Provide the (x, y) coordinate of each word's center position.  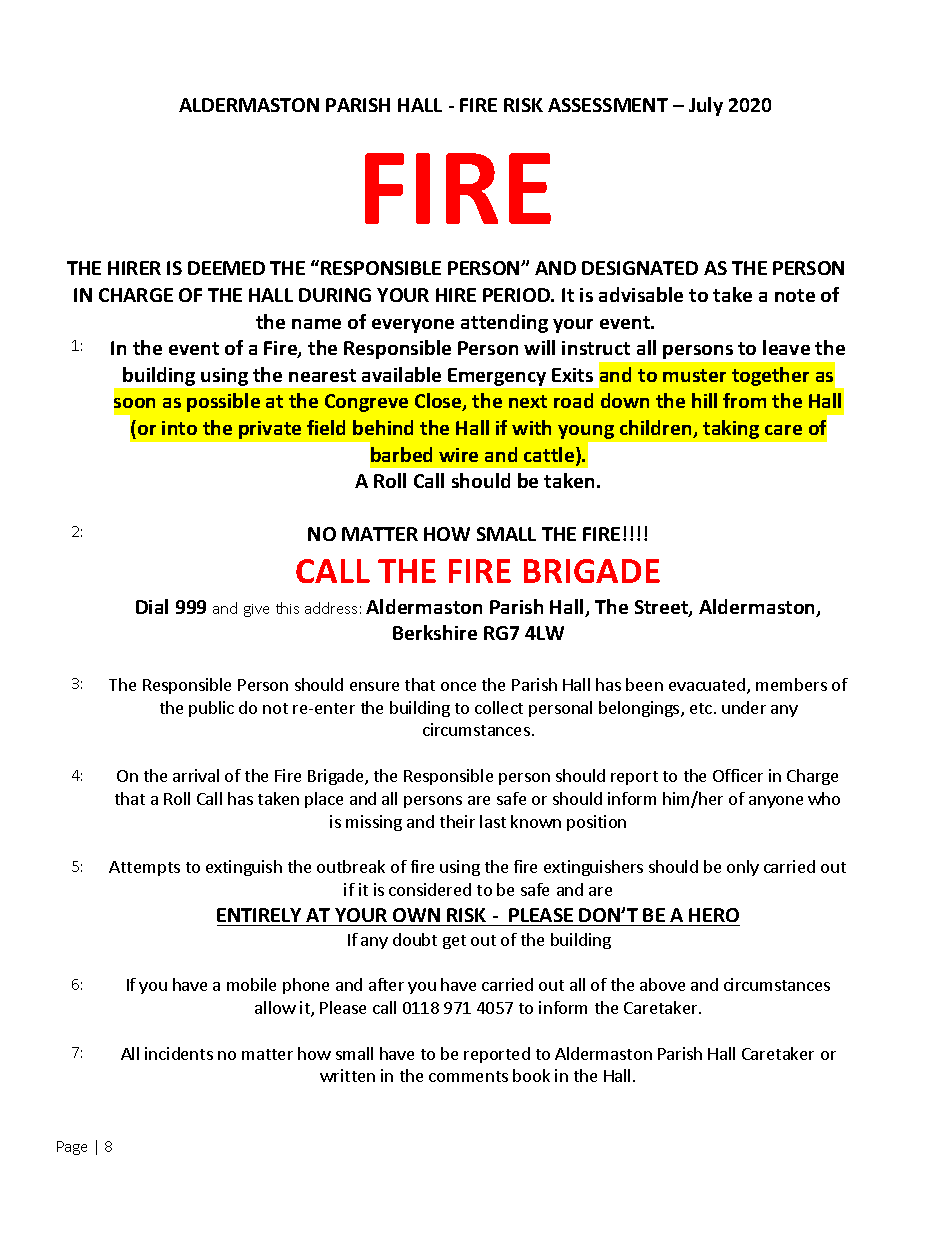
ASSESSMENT (608, 105)
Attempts (144, 868)
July (706, 106)
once (458, 686)
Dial (152, 606)
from (744, 400)
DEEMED (226, 268)
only (743, 868)
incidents (179, 1053)
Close (439, 402)
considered (430, 889)
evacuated (708, 686)
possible (223, 402)
